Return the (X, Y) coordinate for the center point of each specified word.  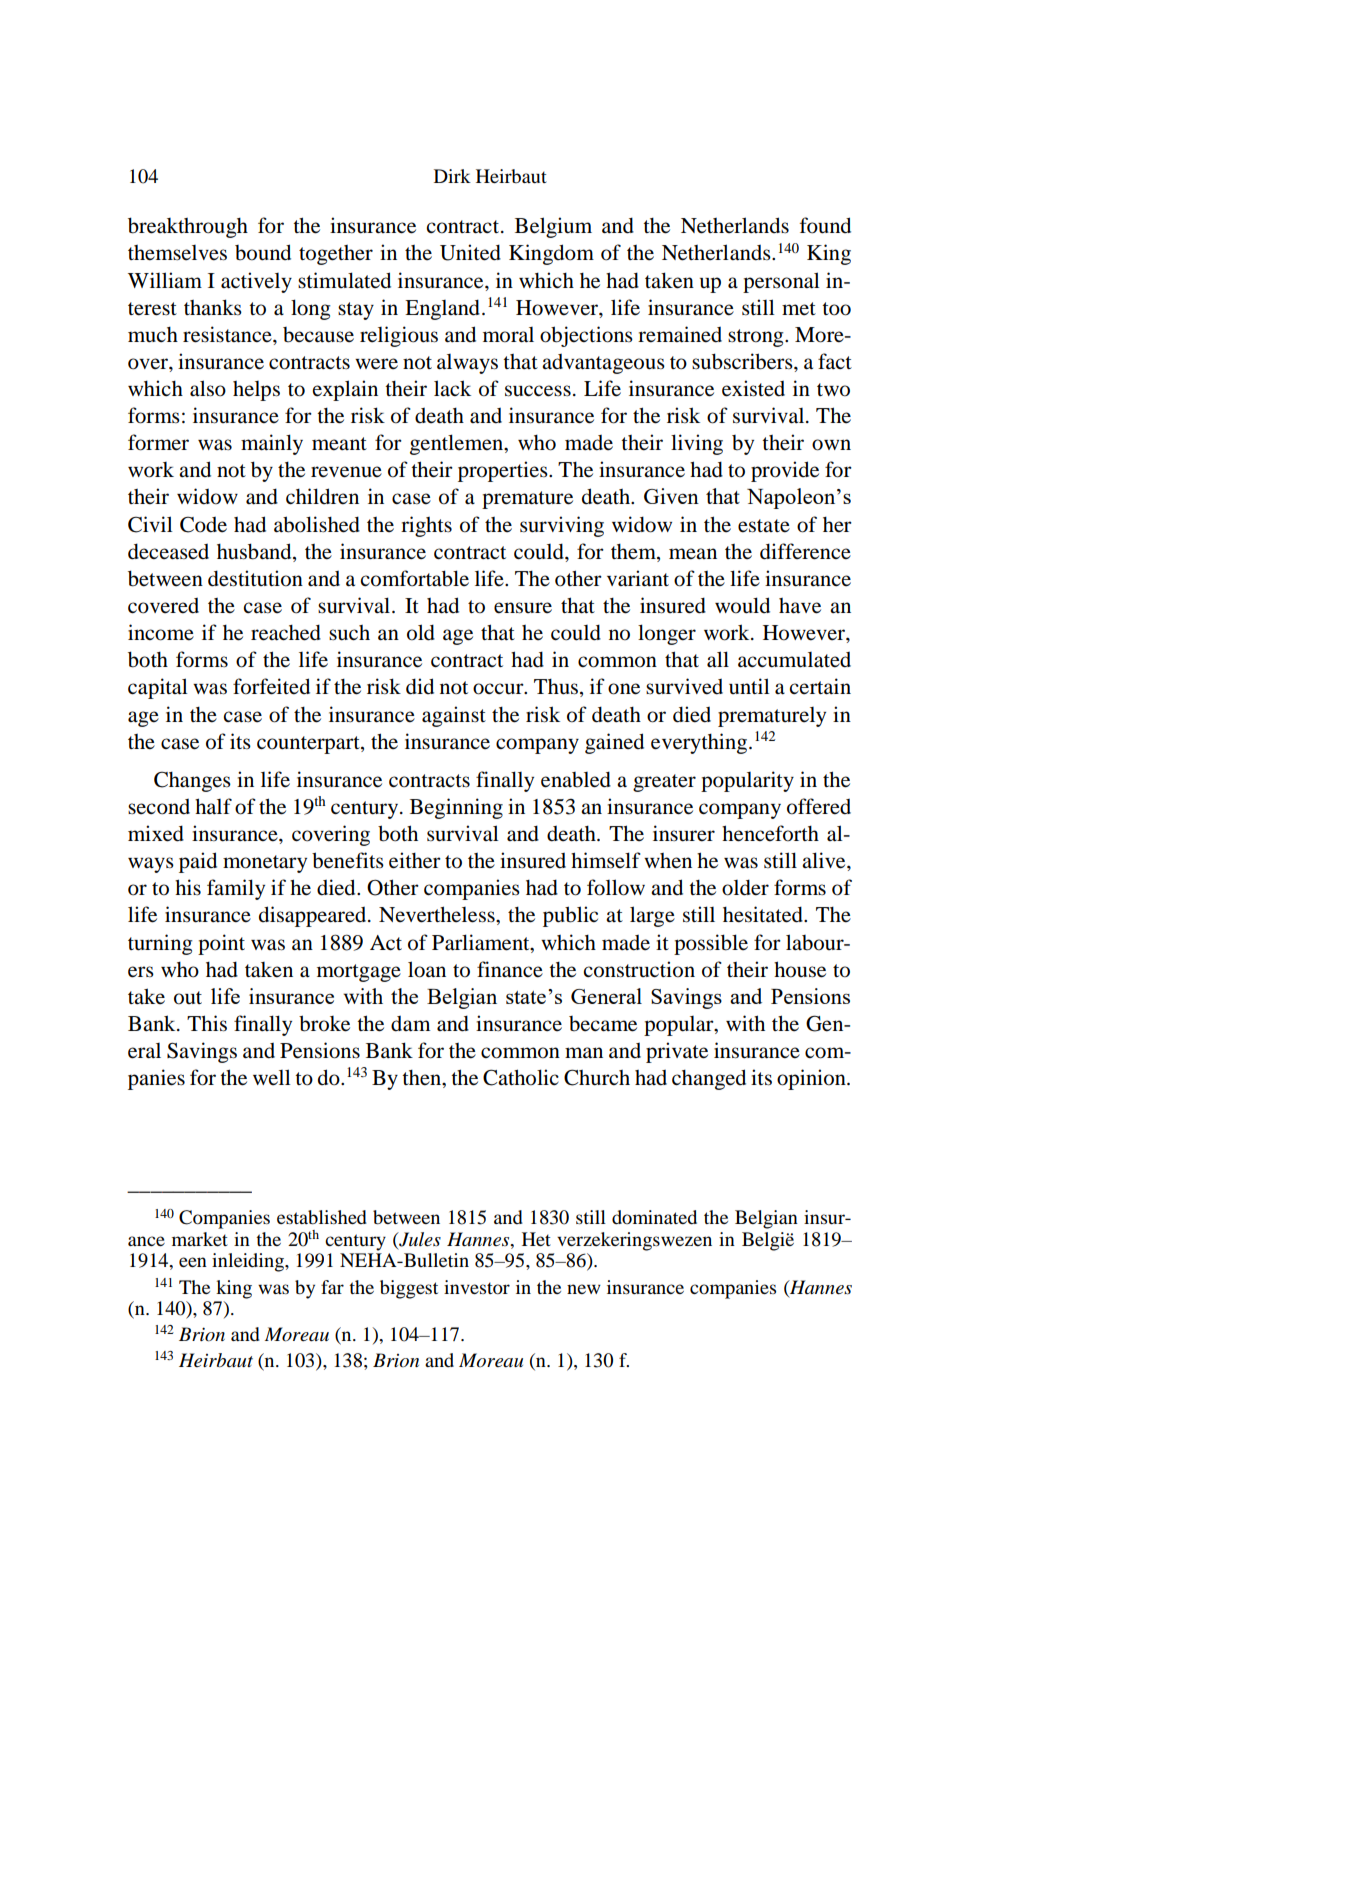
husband (255, 551)
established (322, 1217)
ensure (523, 608)
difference (805, 551)
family (236, 889)
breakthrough (188, 227)
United (470, 252)
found (825, 225)
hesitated (764, 914)
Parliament (482, 942)
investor (477, 1287)
